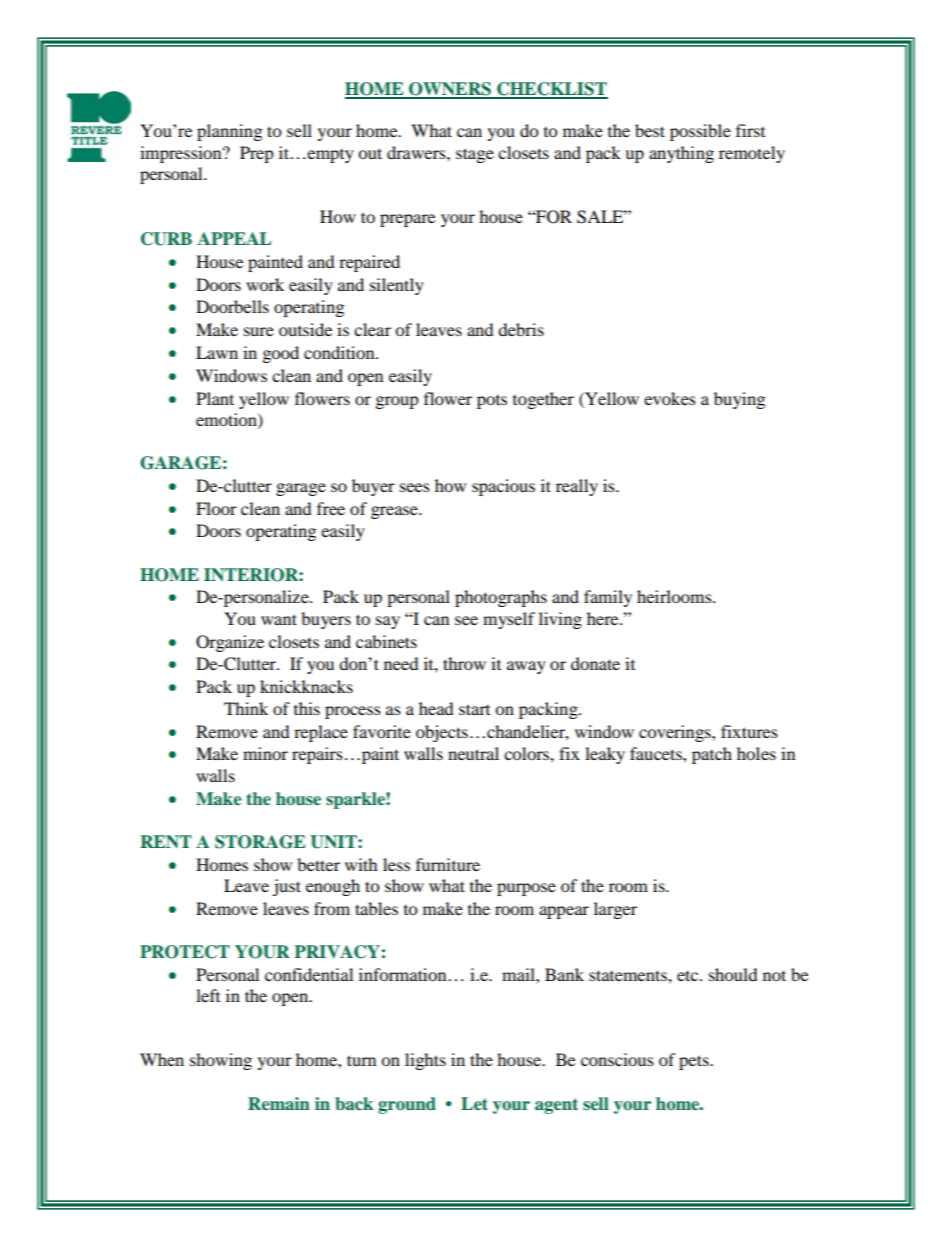 The image size is (952, 1233). Describe the element at coordinates (450, 90) in the page. I see `OWNERS` at that location.
